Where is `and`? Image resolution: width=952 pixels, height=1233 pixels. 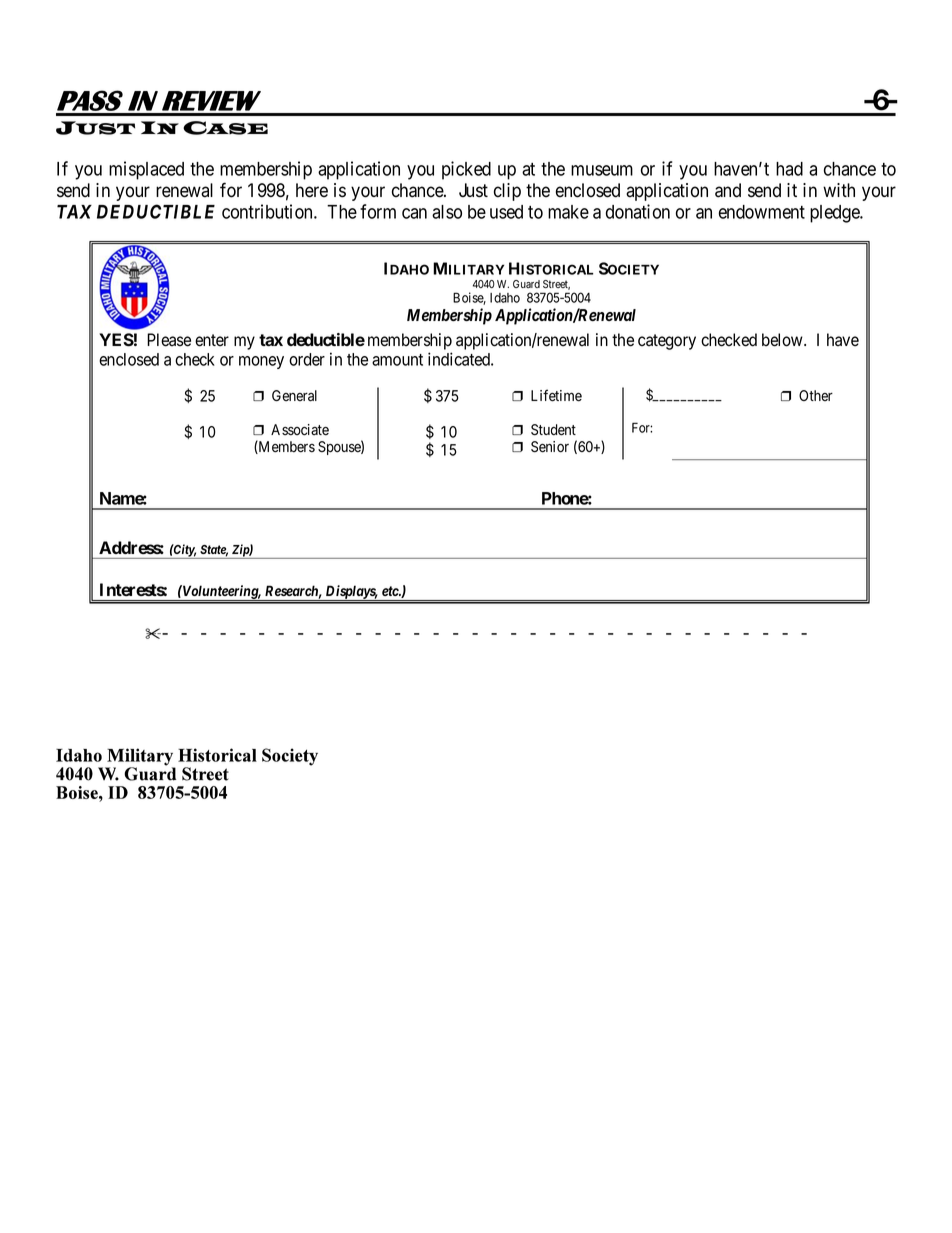
and is located at coordinates (728, 190).
